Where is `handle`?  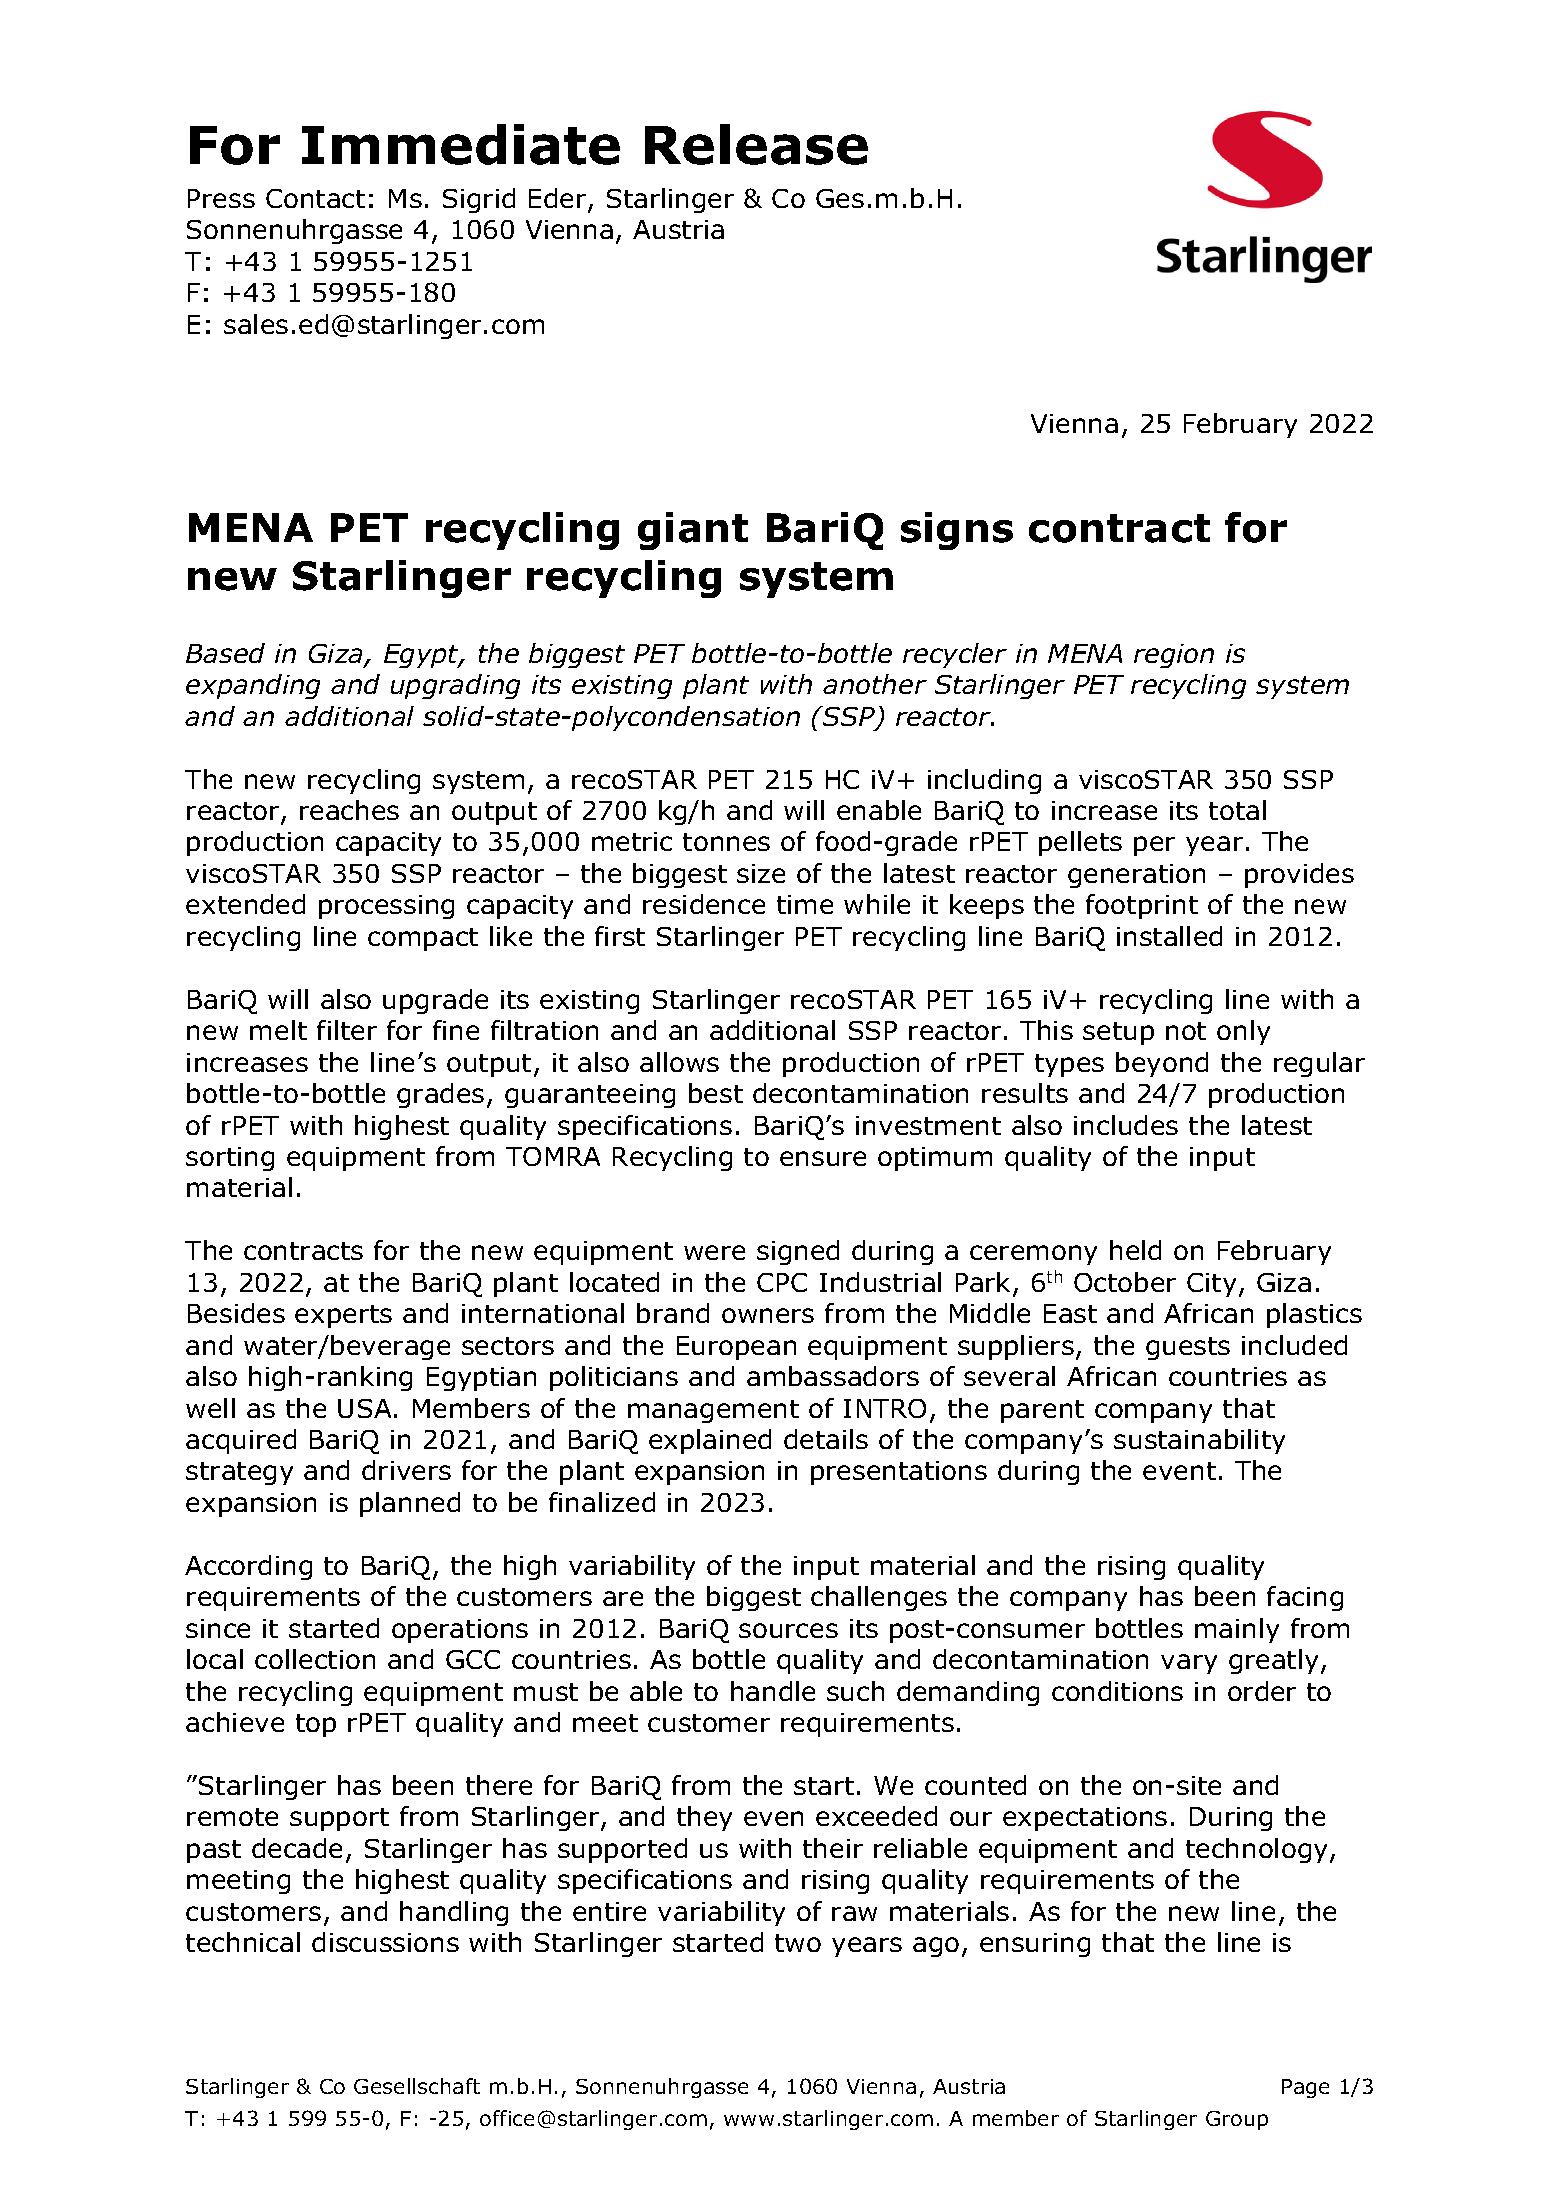 handle is located at coordinates (773, 1691).
